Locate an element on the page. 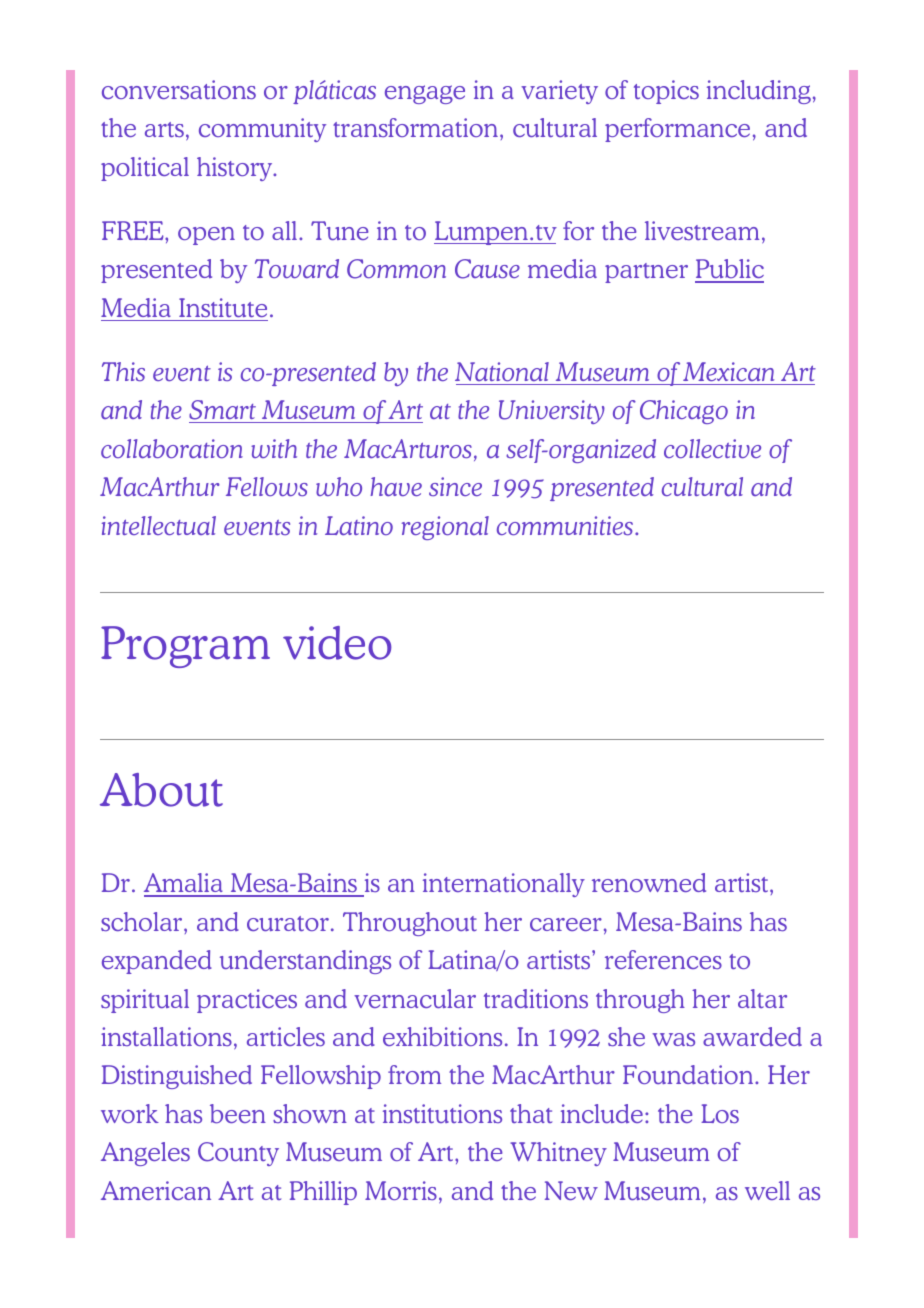  arts is located at coordinates (164, 129).
